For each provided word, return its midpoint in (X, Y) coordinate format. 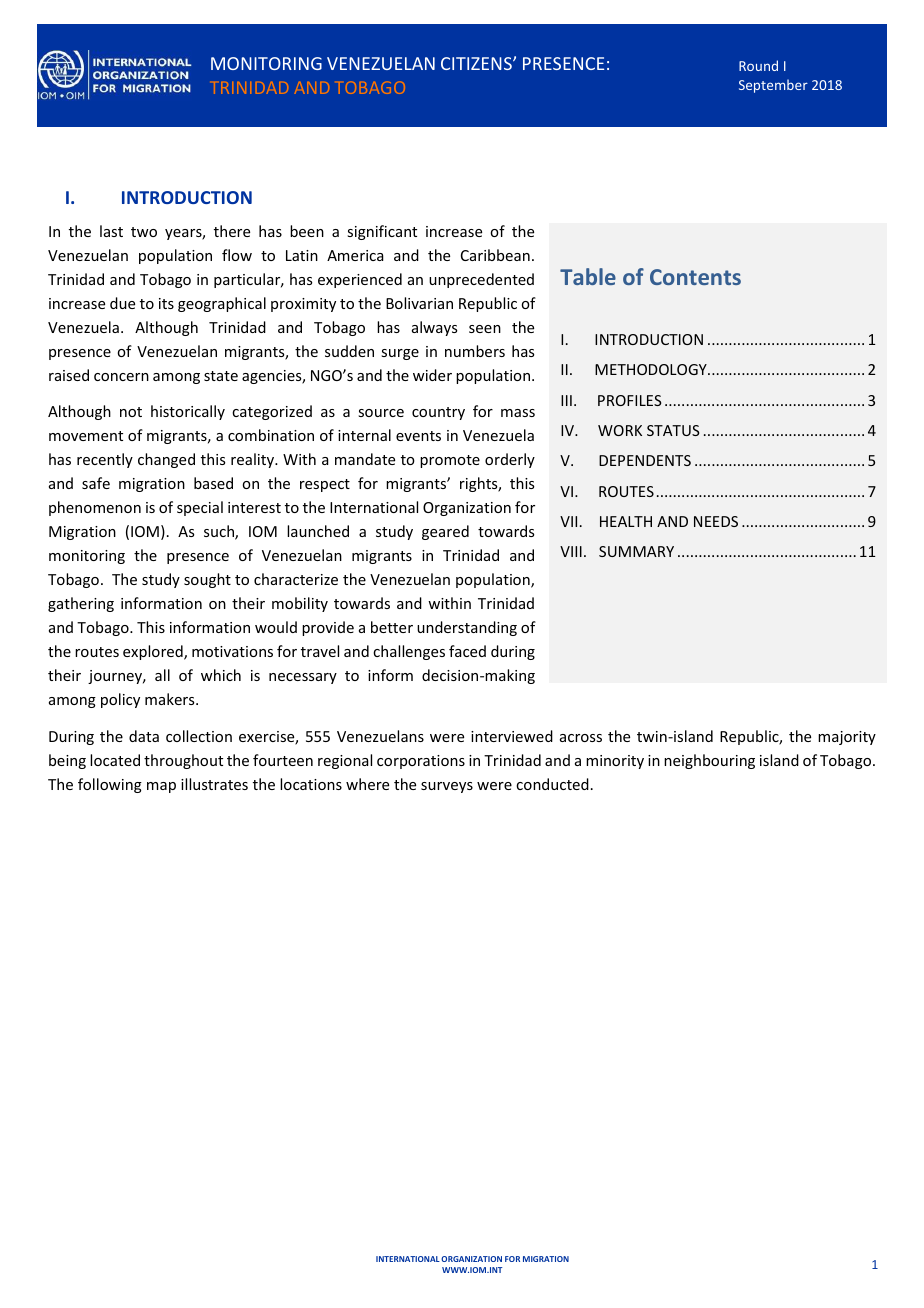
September (773, 86)
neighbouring (709, 761)
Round (758, 65)
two (144, 232)
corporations (421, 762)
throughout (183, 761)
